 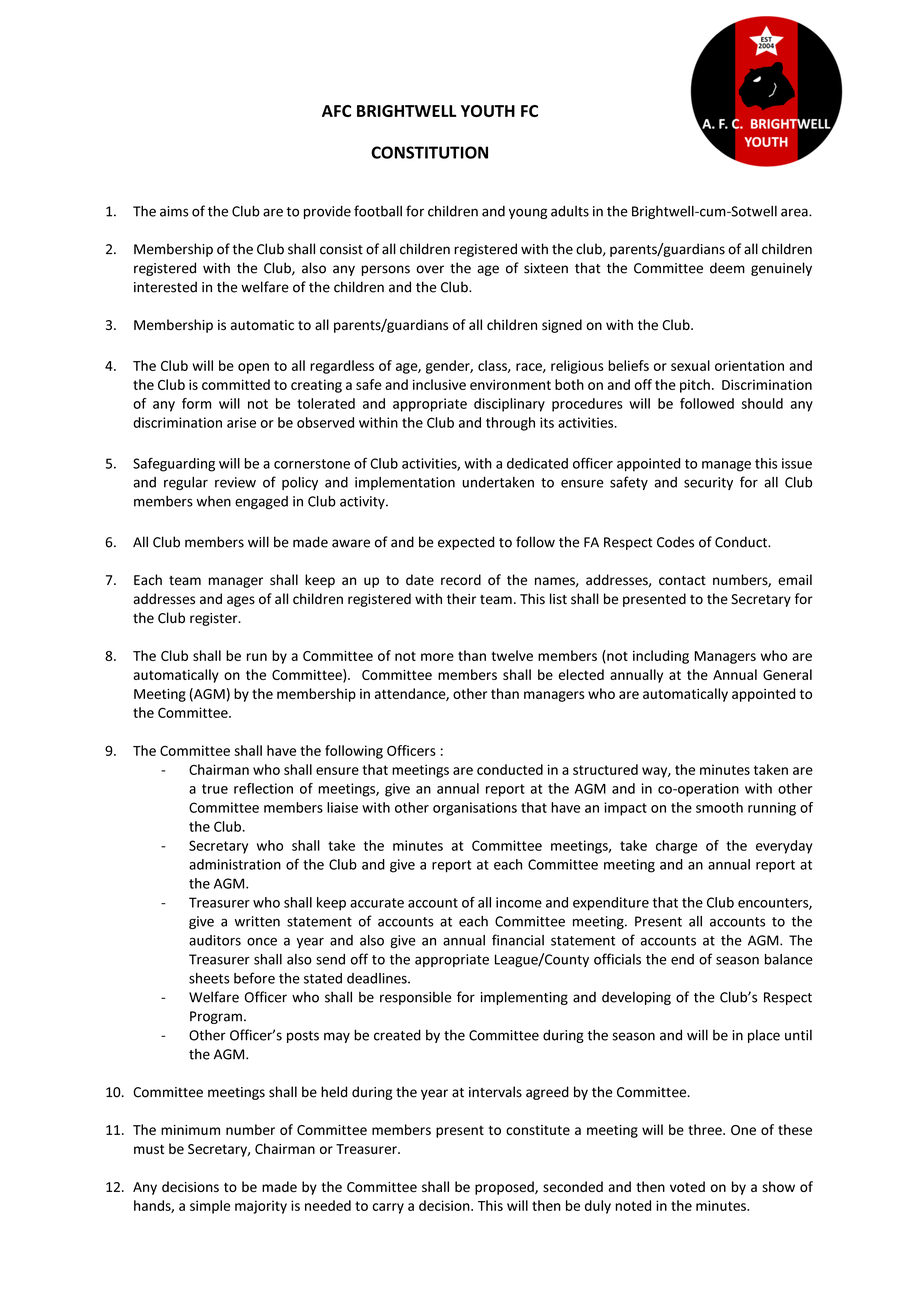 I want to click on aims, so click(x=174, y=211).
